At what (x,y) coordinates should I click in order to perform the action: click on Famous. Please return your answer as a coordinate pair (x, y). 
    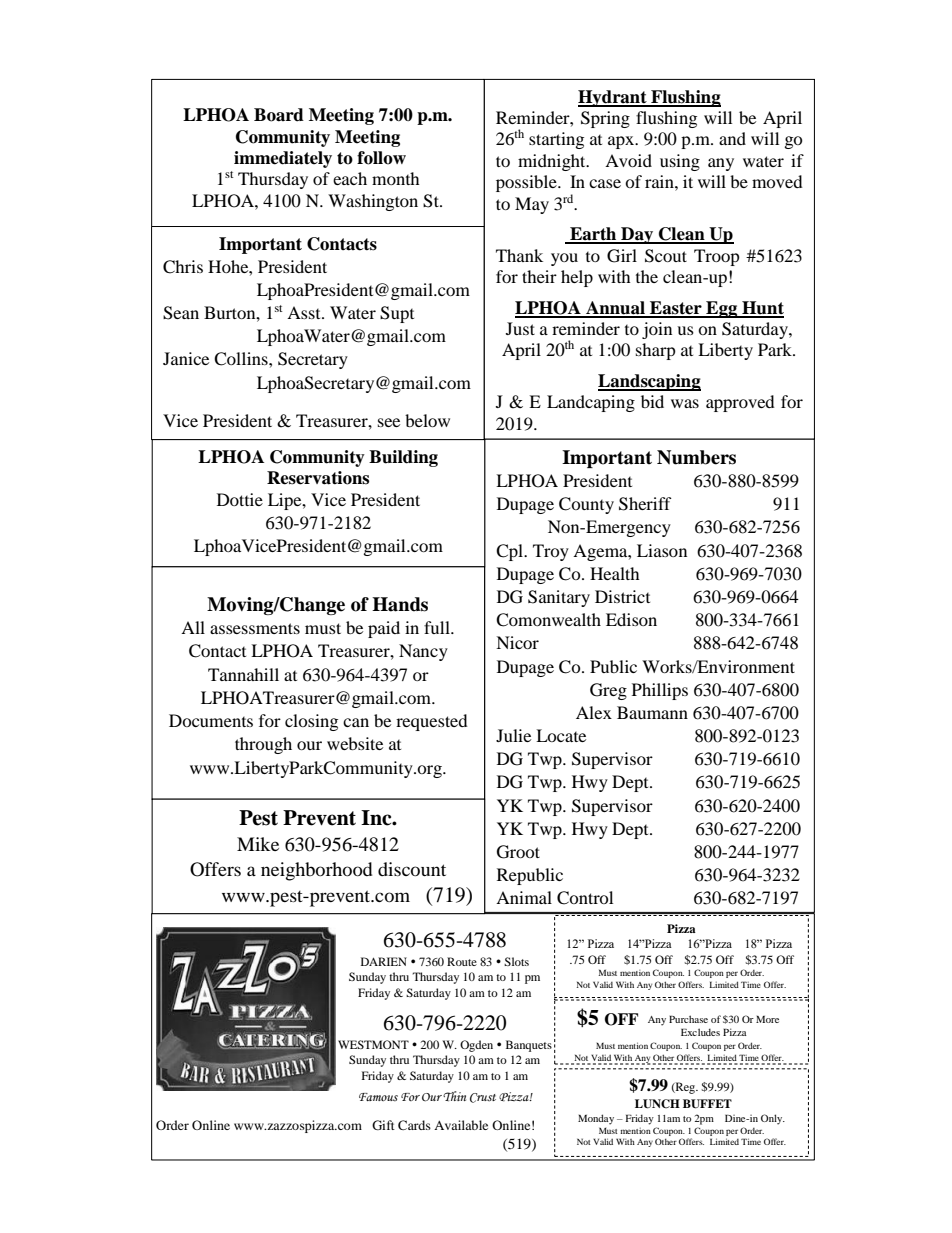
    Looking at the image, I should click on (378, 1097).
